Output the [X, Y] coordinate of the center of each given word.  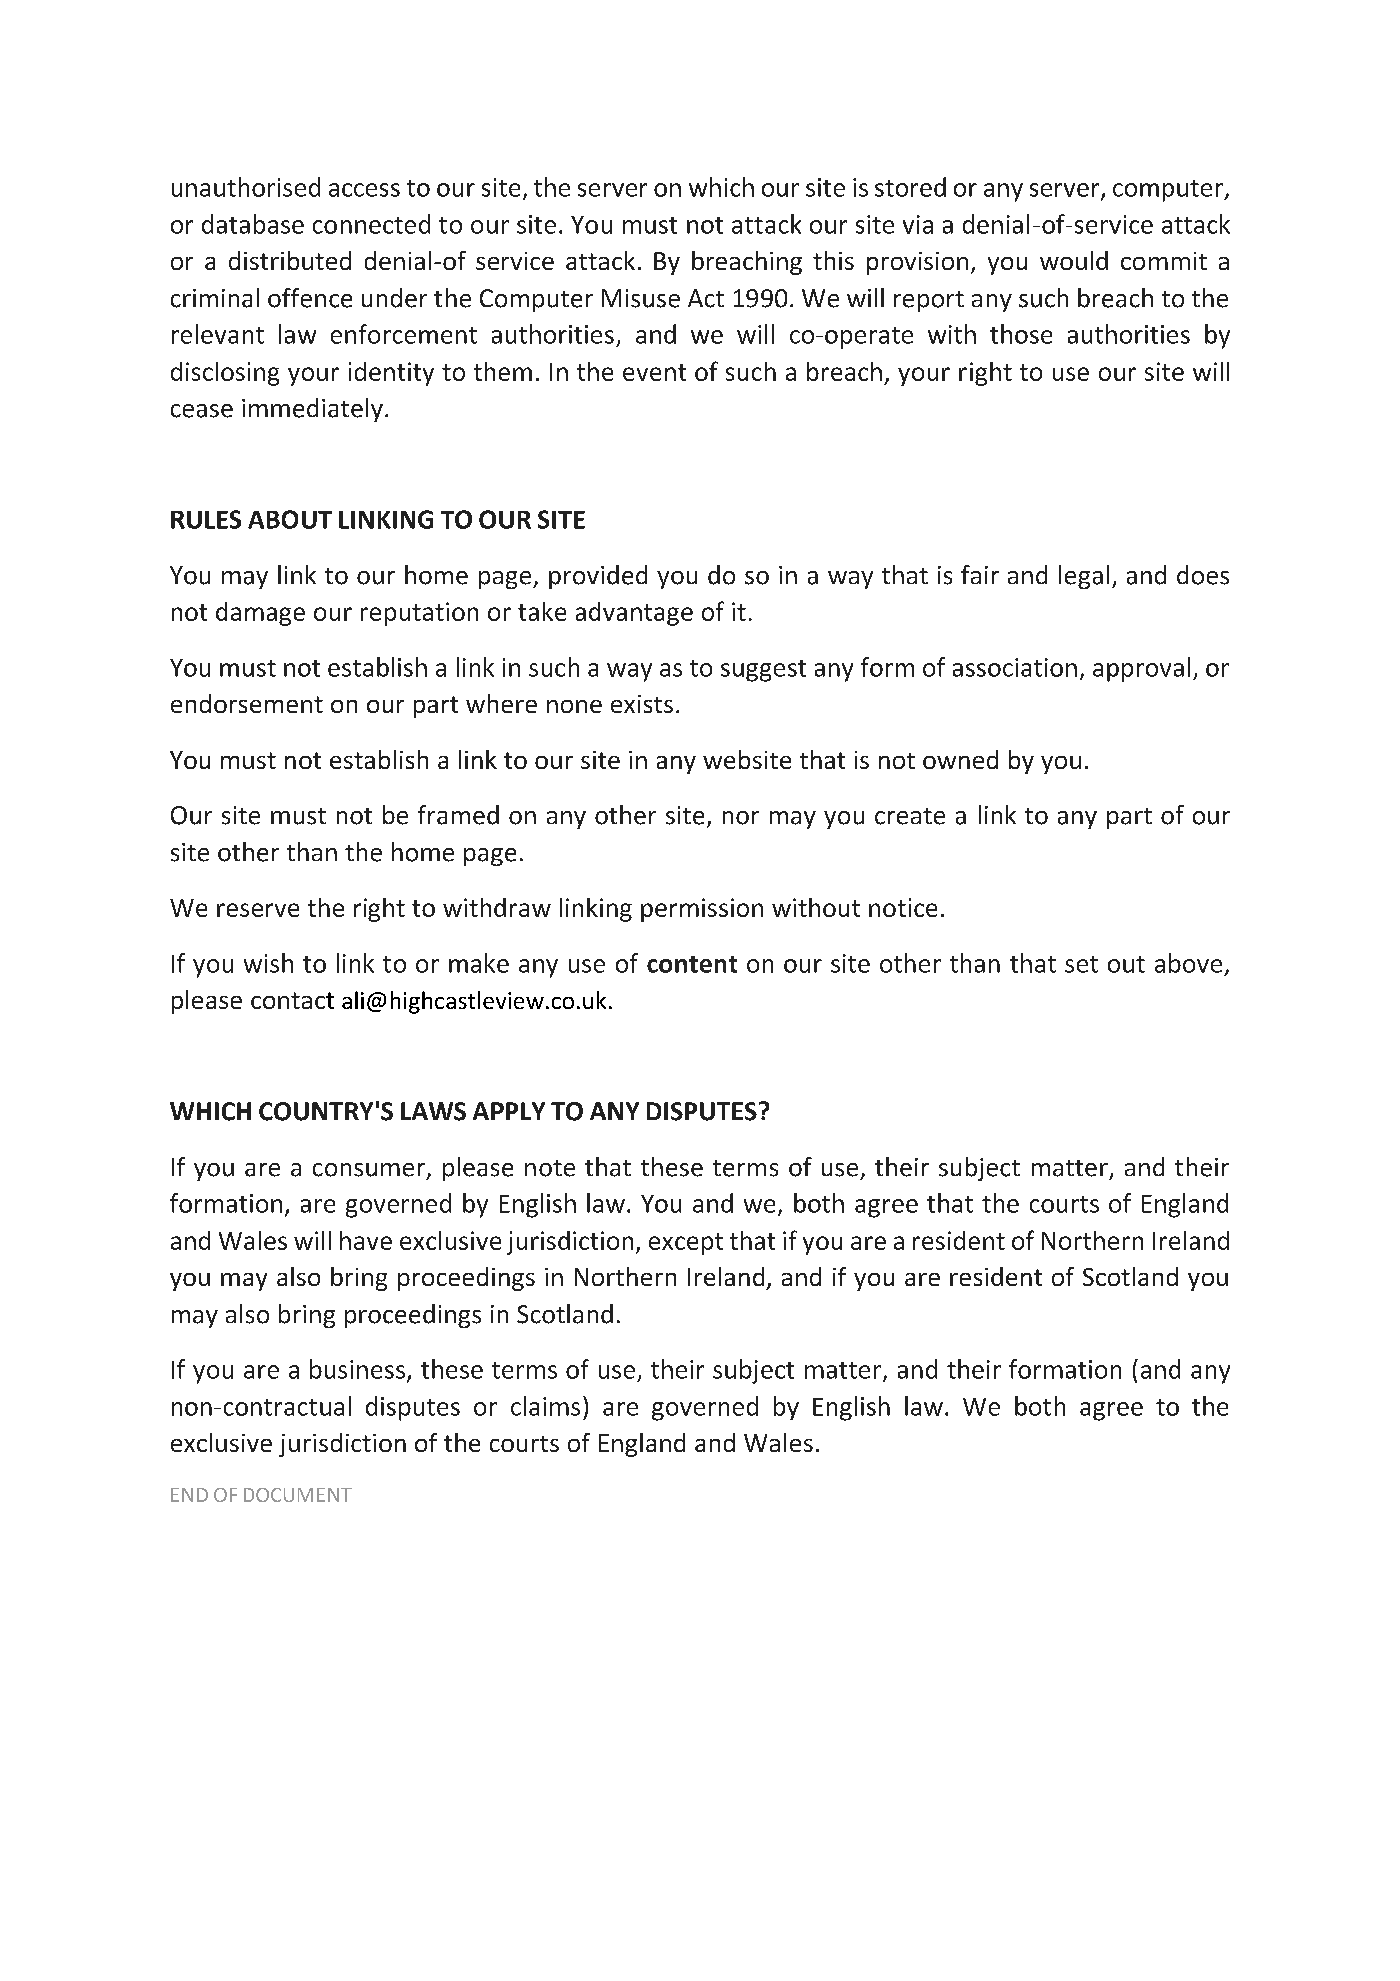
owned [960, 759]
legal [1084, 577]
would [1074, 260]
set [1081, 964]
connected [371, 224]
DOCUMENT [298, 1495]
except [686, 1244]
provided [598, 577]
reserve [258, 910]
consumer [369, 1170]
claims [545, 1406]
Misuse [641, 298]
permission [702, 910]
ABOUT [290, 519]
